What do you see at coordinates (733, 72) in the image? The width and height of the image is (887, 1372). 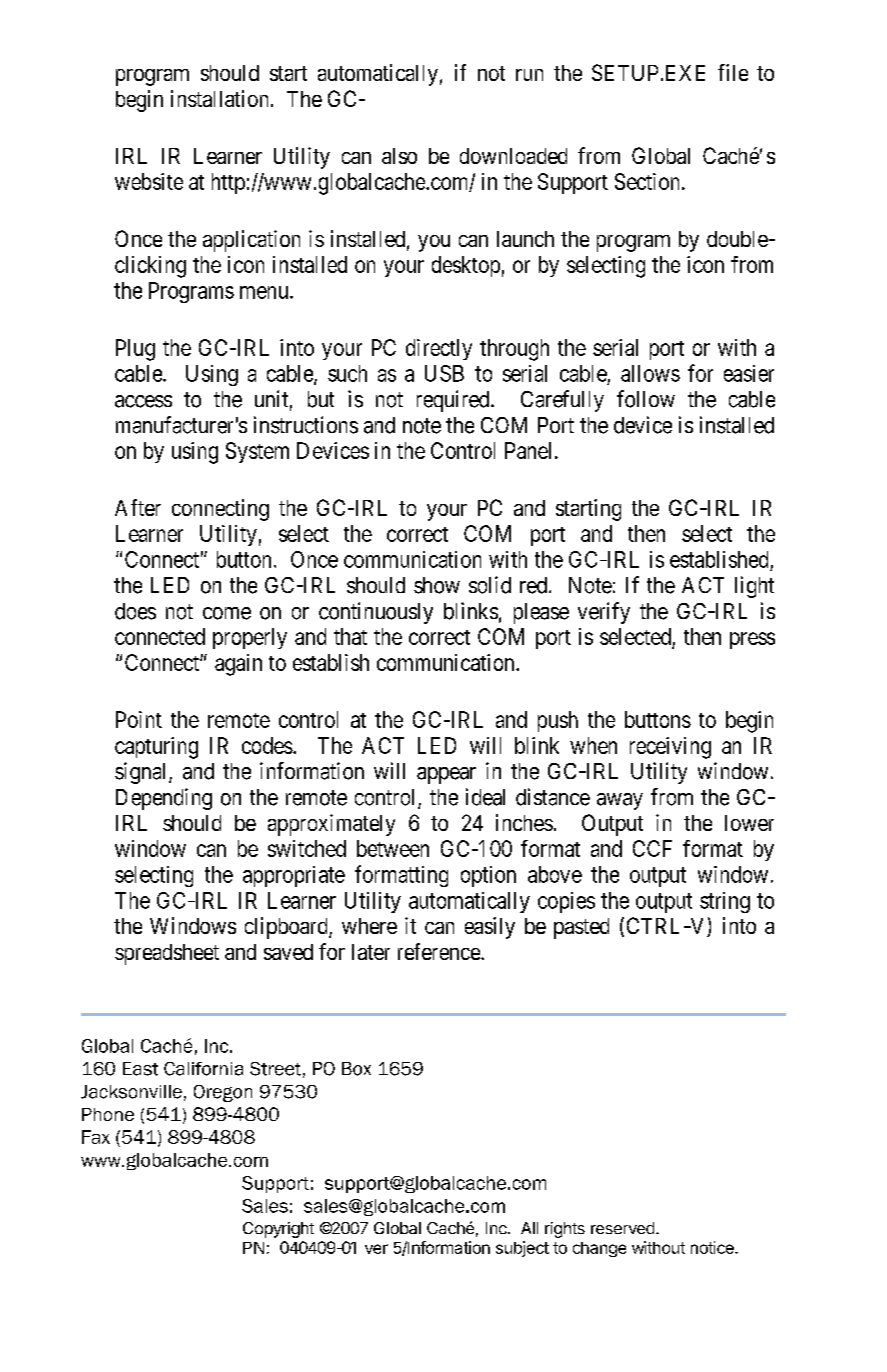 I see `file` at bounding box center [733, 72].
